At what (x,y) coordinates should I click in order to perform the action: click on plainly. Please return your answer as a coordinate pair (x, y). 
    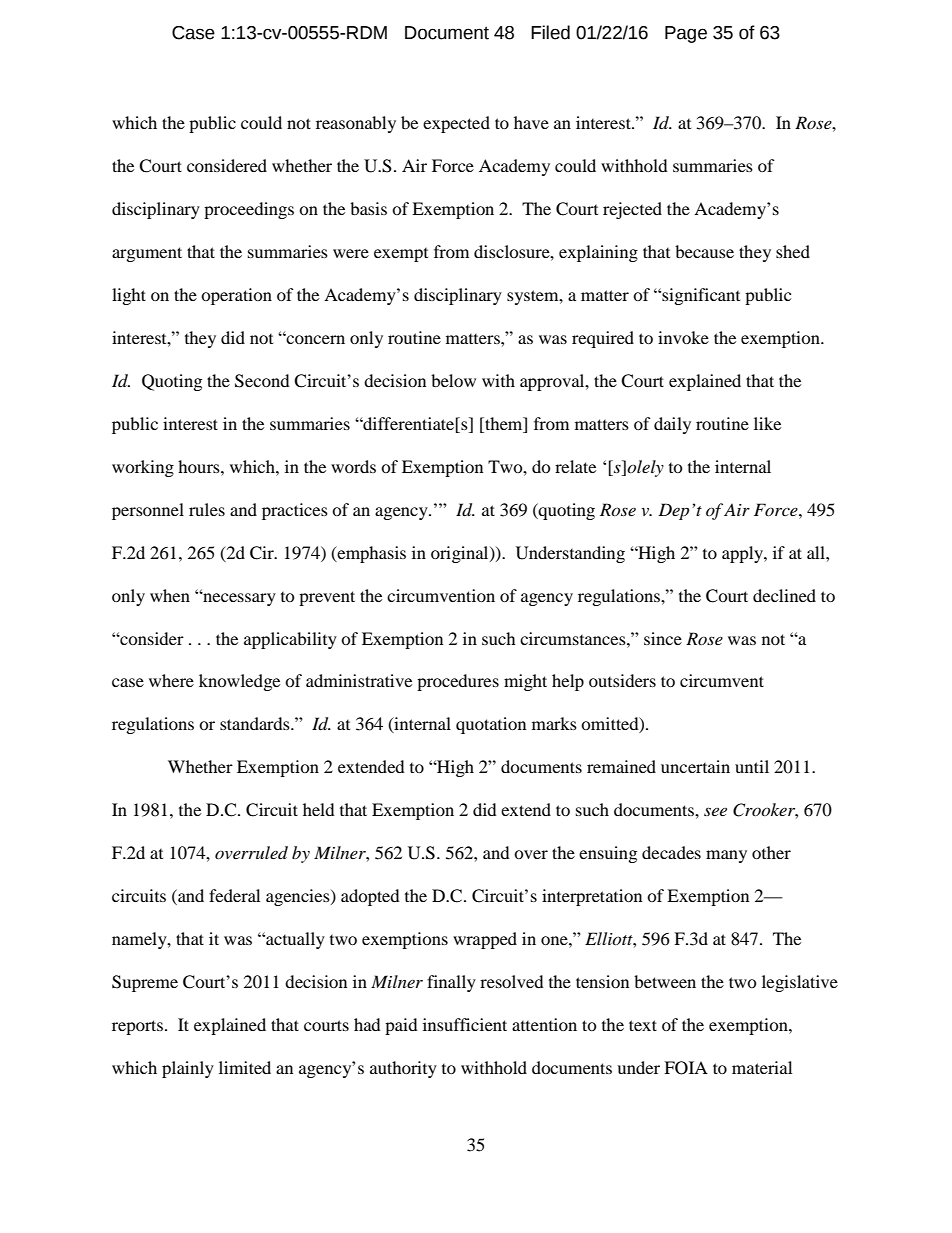
    Looking at the image, I should click on (188, 1069).
